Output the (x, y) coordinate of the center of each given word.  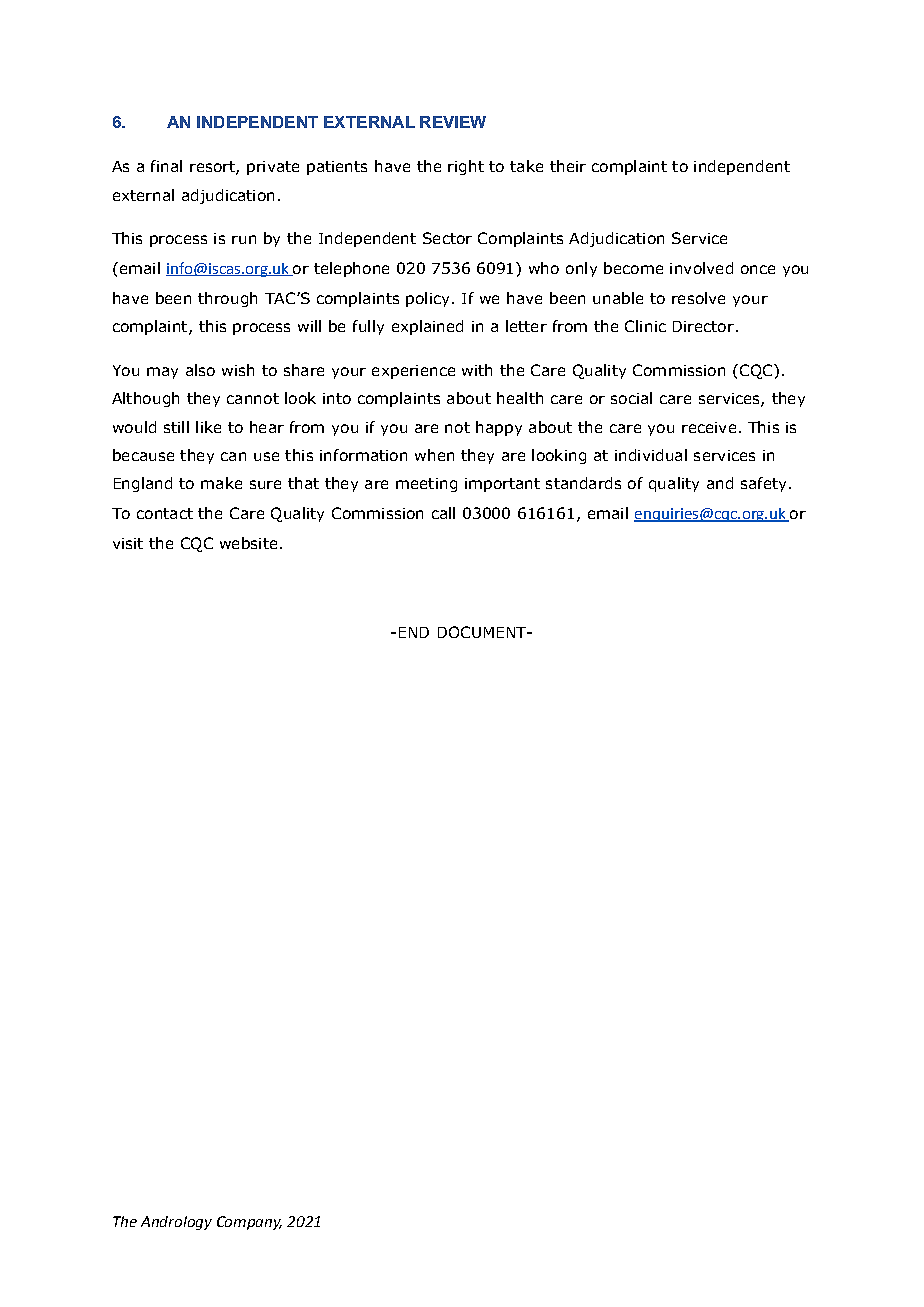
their (568, 166)
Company (249, 1223)
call (443, 513)
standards (583, 483)
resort (213, 168)
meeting (426, 485)
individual (651, 455)
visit (128, 543)
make (221, 483)
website (248, 543)
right (466, 167)
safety (763, 484)
